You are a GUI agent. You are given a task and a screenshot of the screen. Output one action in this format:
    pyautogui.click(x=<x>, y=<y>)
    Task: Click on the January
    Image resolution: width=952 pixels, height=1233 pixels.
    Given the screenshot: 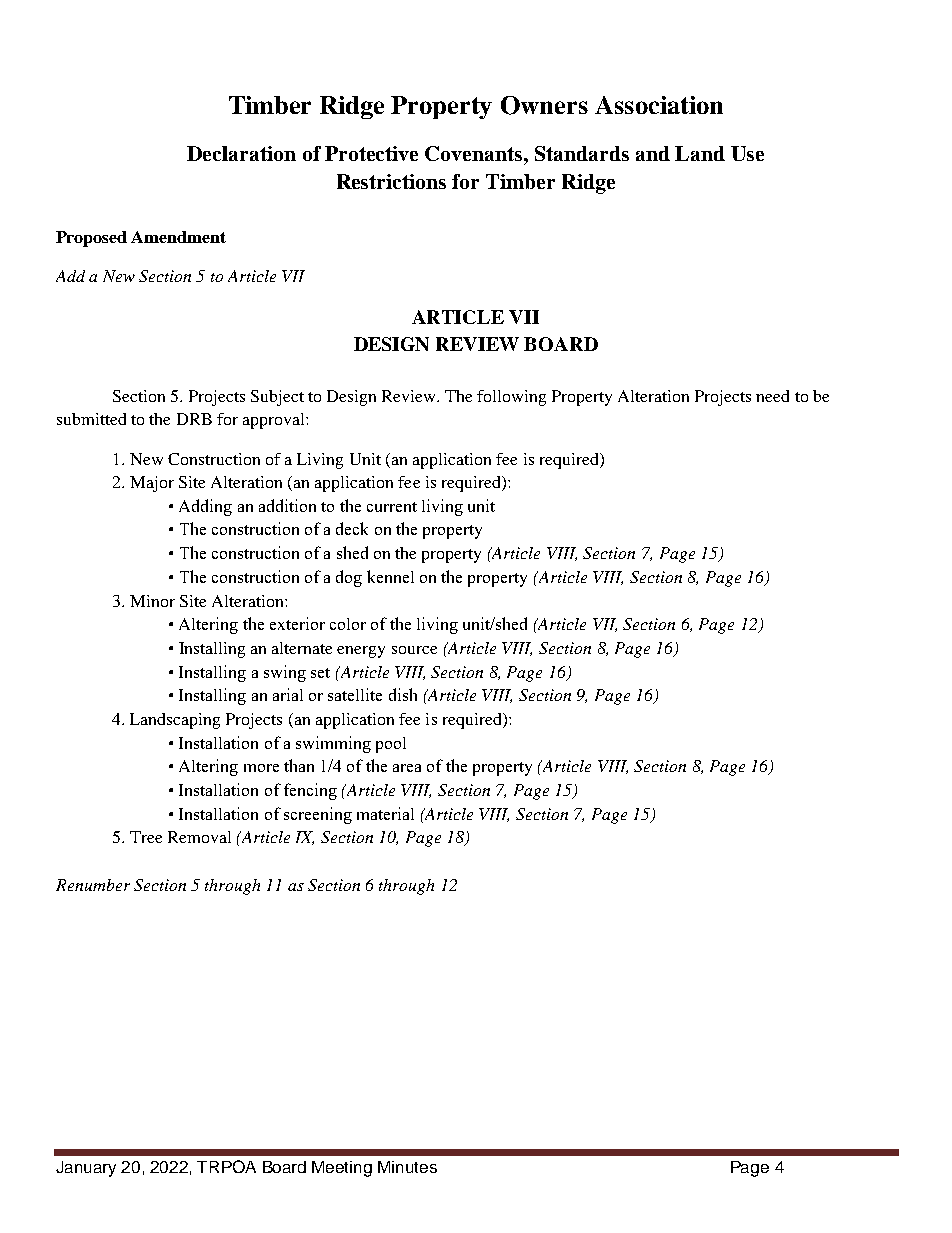 What is the action you would take?
    pyautogui.click(x=86, y=1169)
